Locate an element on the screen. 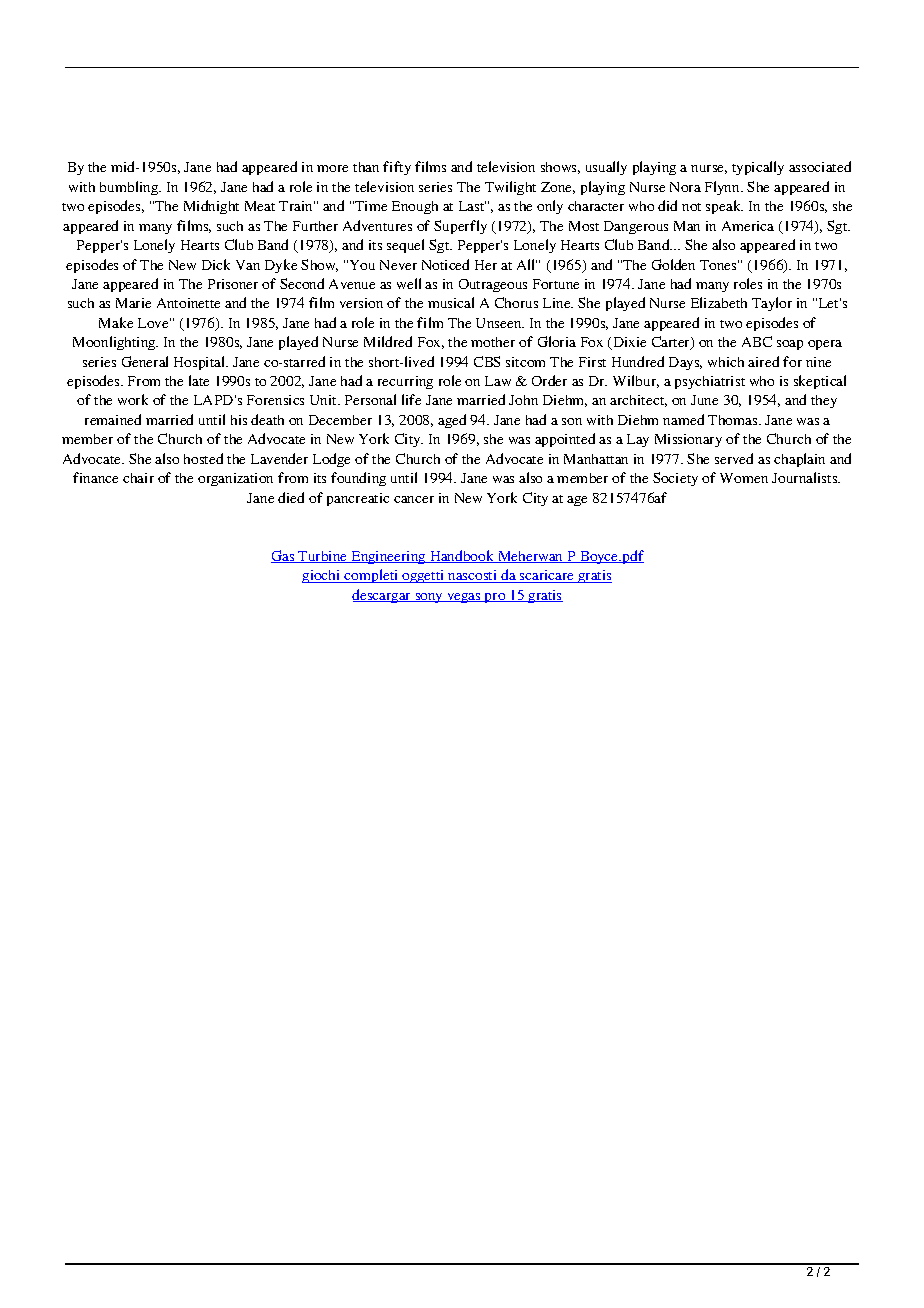 The image size is (924, 1308). Law is located at coordinates (498, 381).
